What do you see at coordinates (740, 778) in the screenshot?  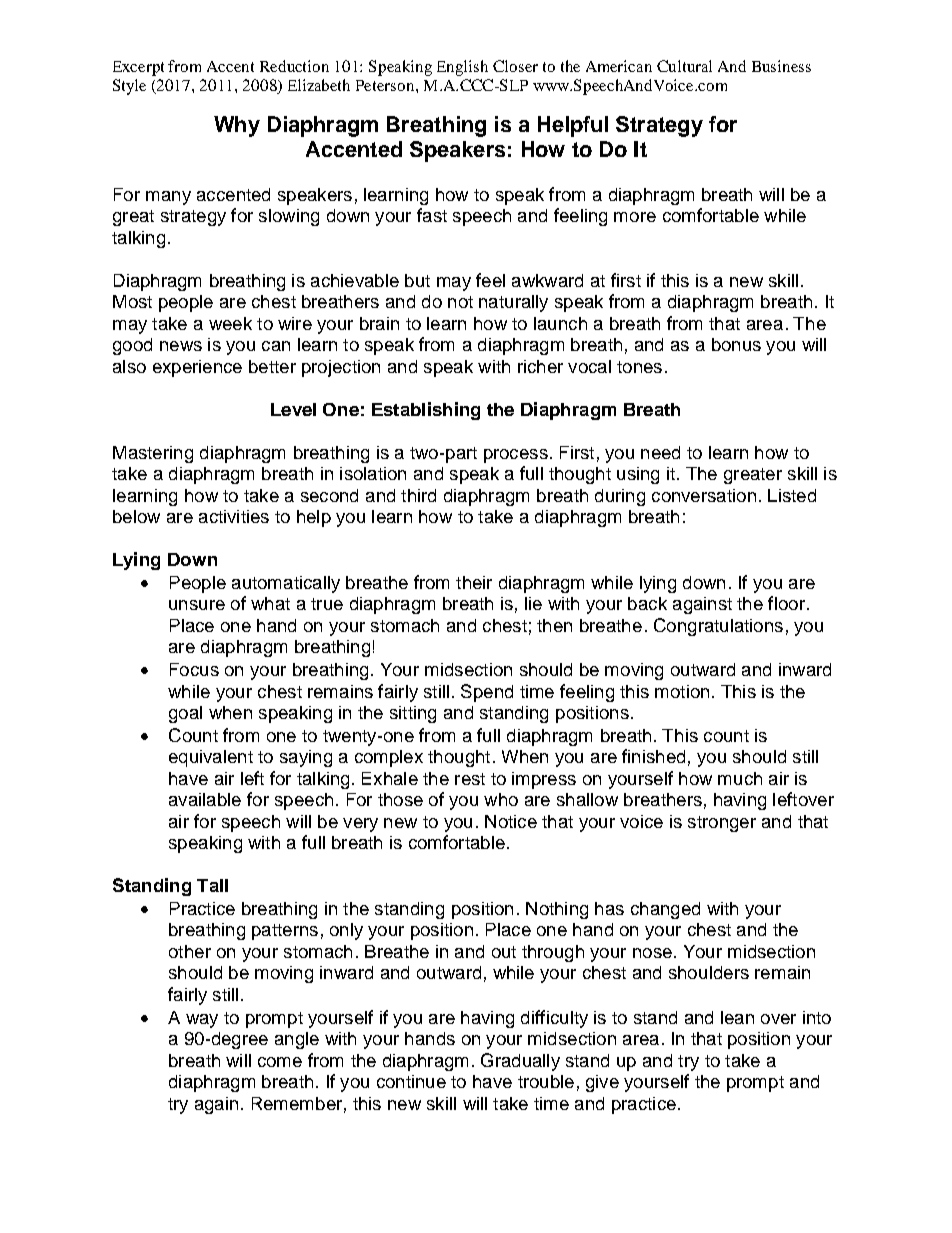 I see `much` at bounding box center [740, 778].
